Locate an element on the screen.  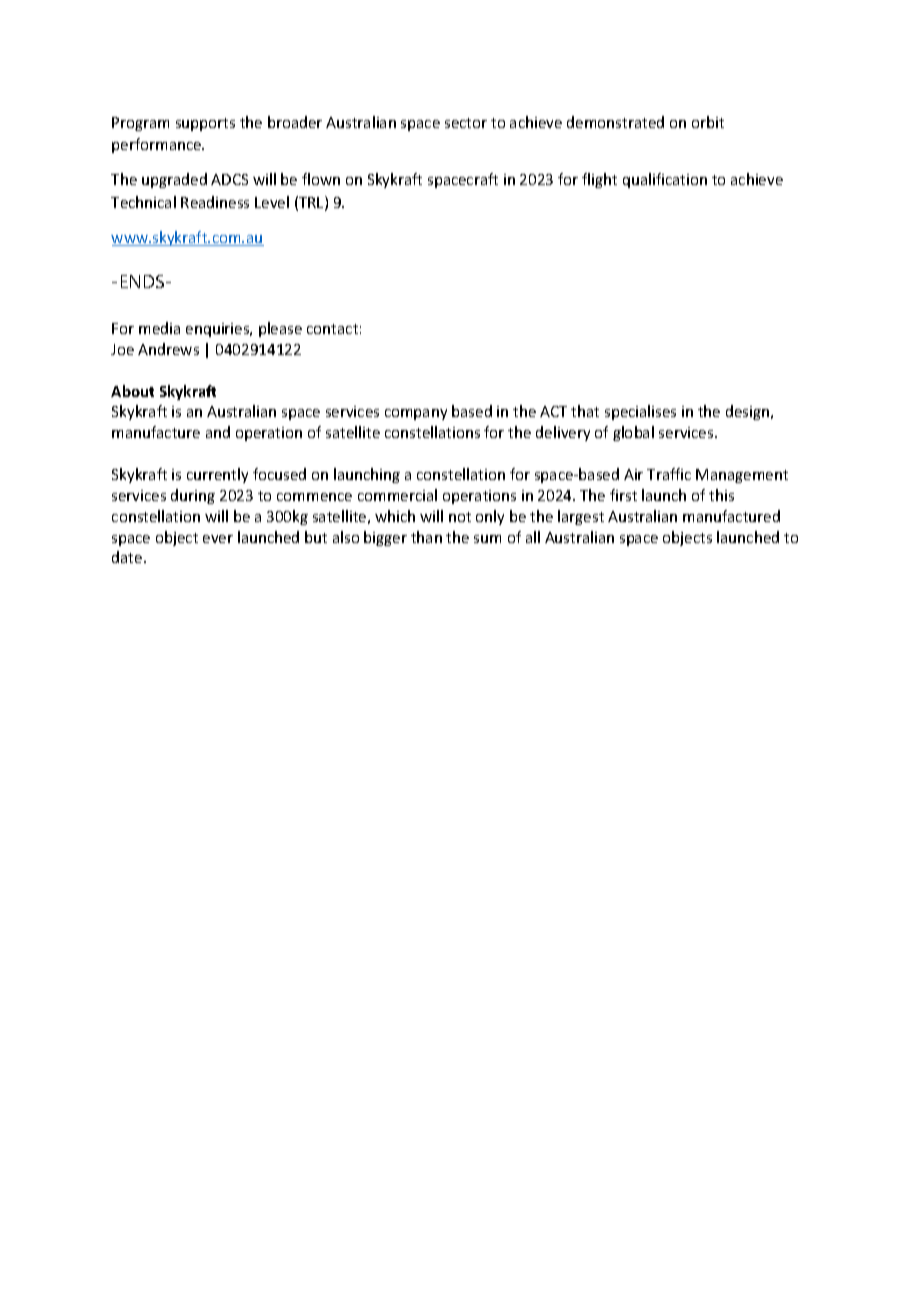
About is located at coordinates (132, 391).
